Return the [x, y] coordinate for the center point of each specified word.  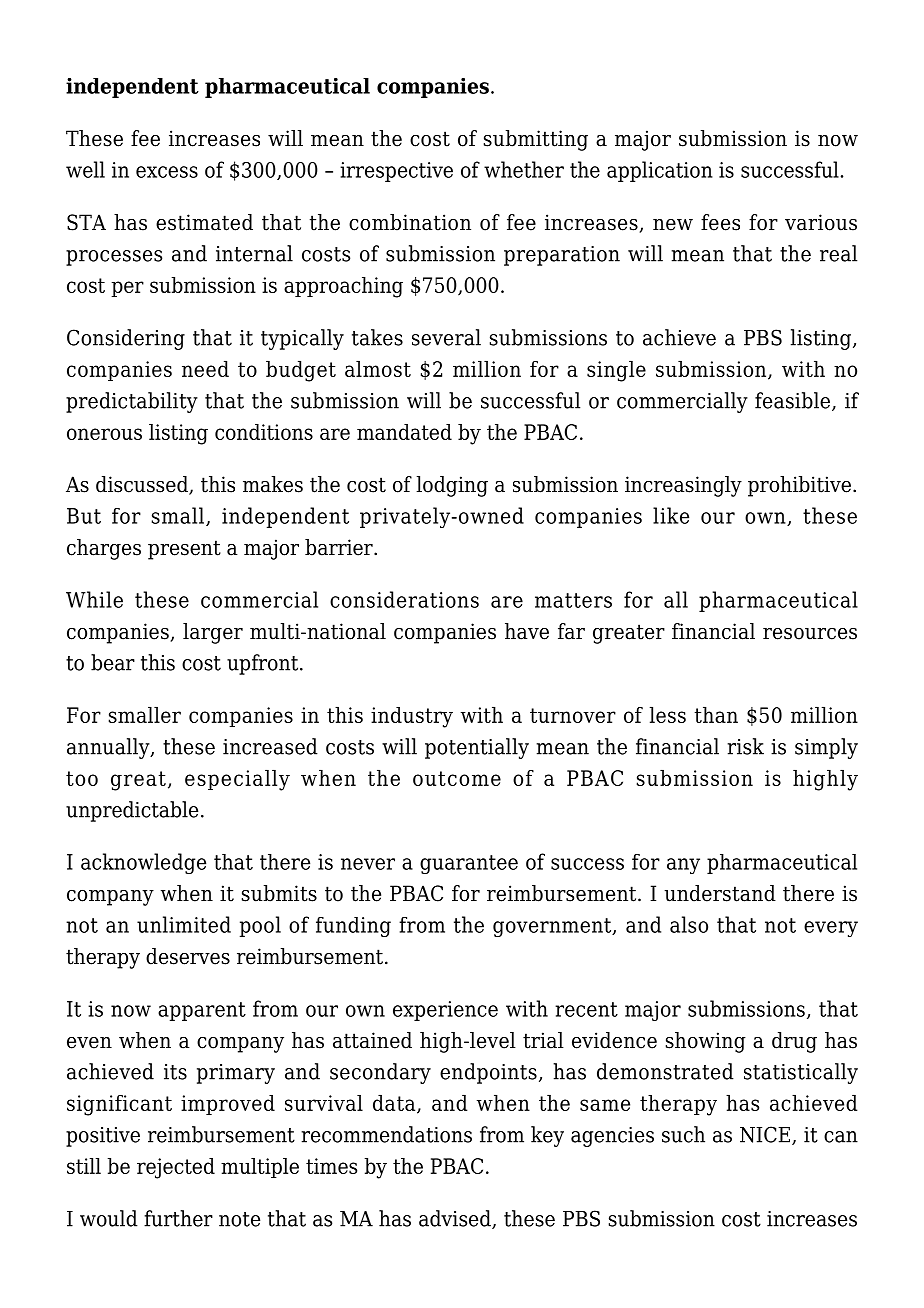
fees [720, 222]
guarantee [469, 864]
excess [167, 172]
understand [720, 893]
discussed [143, 485]
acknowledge [143, 863]
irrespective [396, 172]
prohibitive [799, 486]
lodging [452, 486]
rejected [176, 1168]
